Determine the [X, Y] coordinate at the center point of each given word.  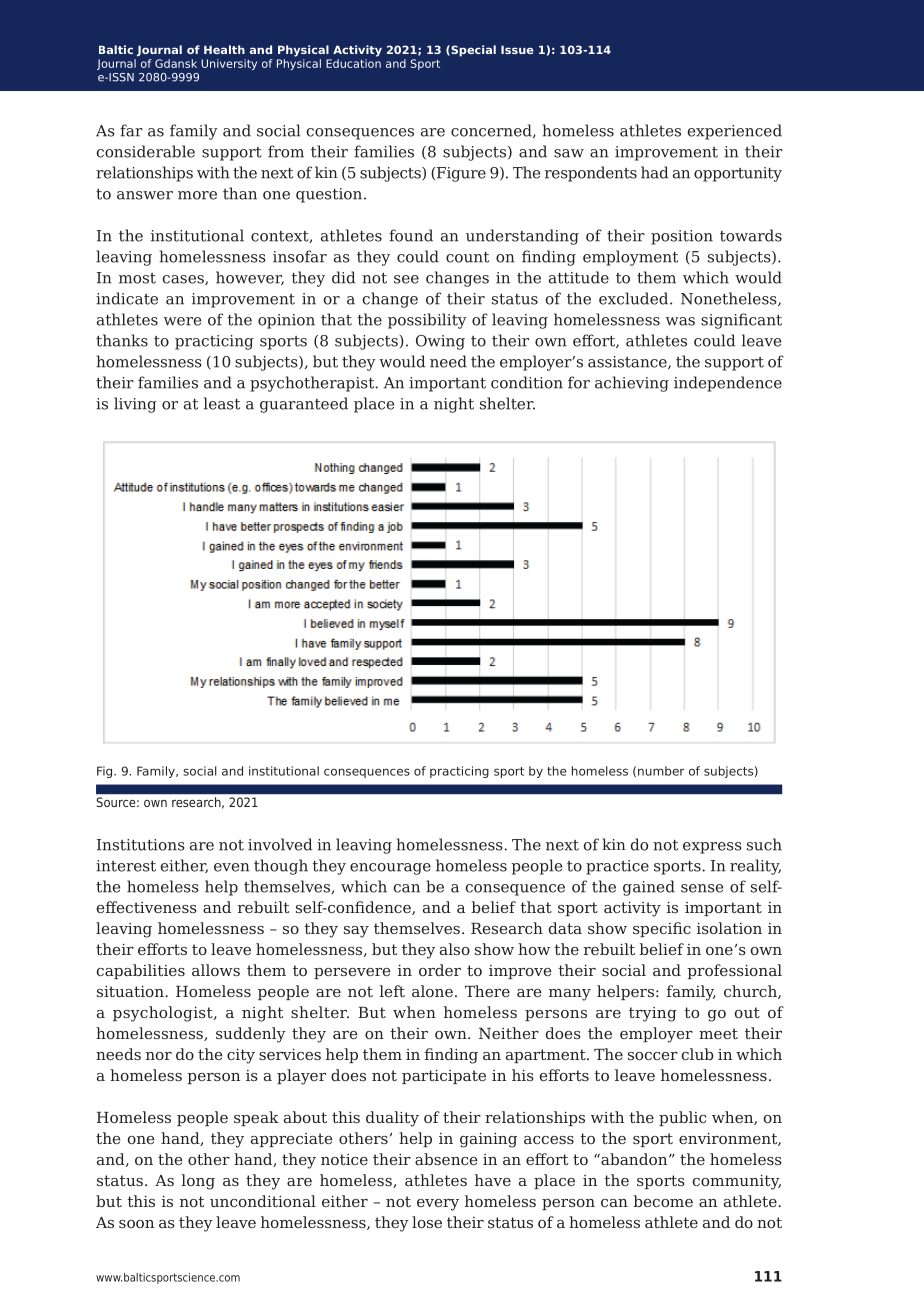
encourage [390, 869]
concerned [492, 131]
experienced [735, 132]
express [712, 848]
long [198, 1182]
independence [728, 384]
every [438, 1205]
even [232, 867]
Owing [440, 342]
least [222, 403]
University [229, 64]
